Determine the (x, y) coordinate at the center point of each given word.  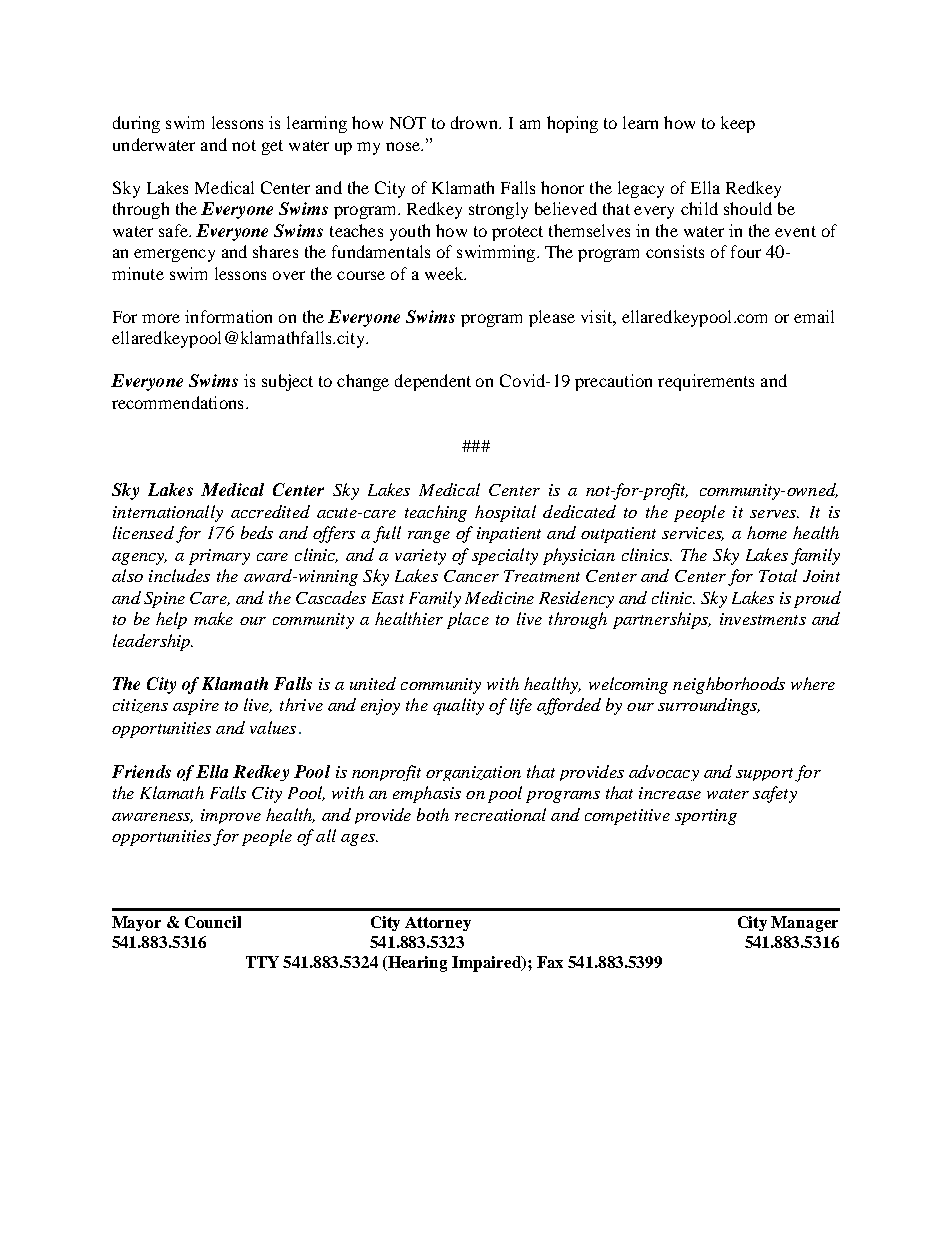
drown (476, 122)
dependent (433, 382)
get (272, 147)
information (228, 316)
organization (473, 773)
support (764, 774)
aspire (196, 707)
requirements (706, 382)
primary (219, 557)
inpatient (509, 535)
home (767, 532)
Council (213, 922)
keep (738, 124)
